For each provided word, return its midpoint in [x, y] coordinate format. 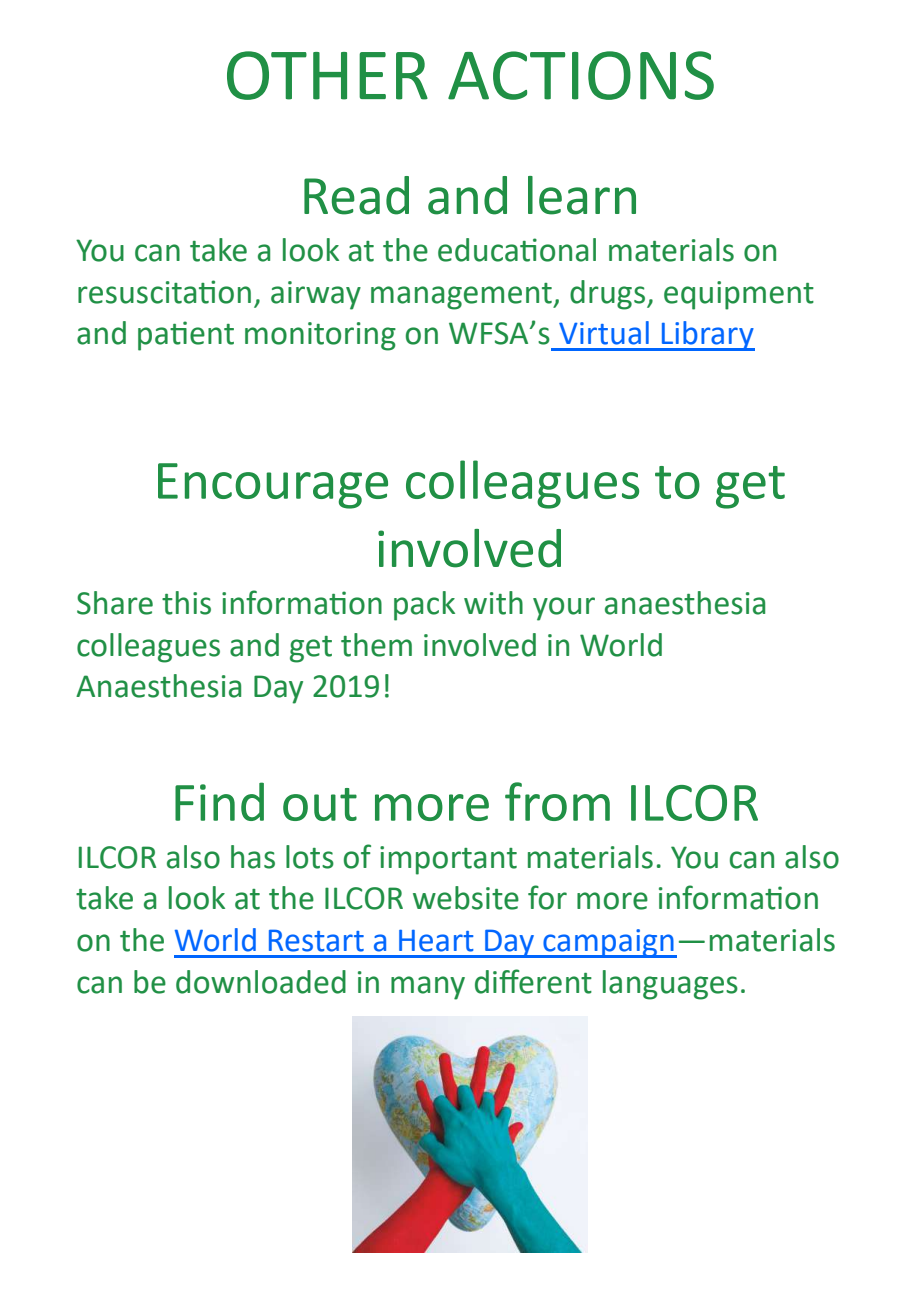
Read [356, 195]
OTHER [327, 75]
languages [670, 985]
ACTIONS [581, 75]
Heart [436, 941]
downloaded [261, 982]
